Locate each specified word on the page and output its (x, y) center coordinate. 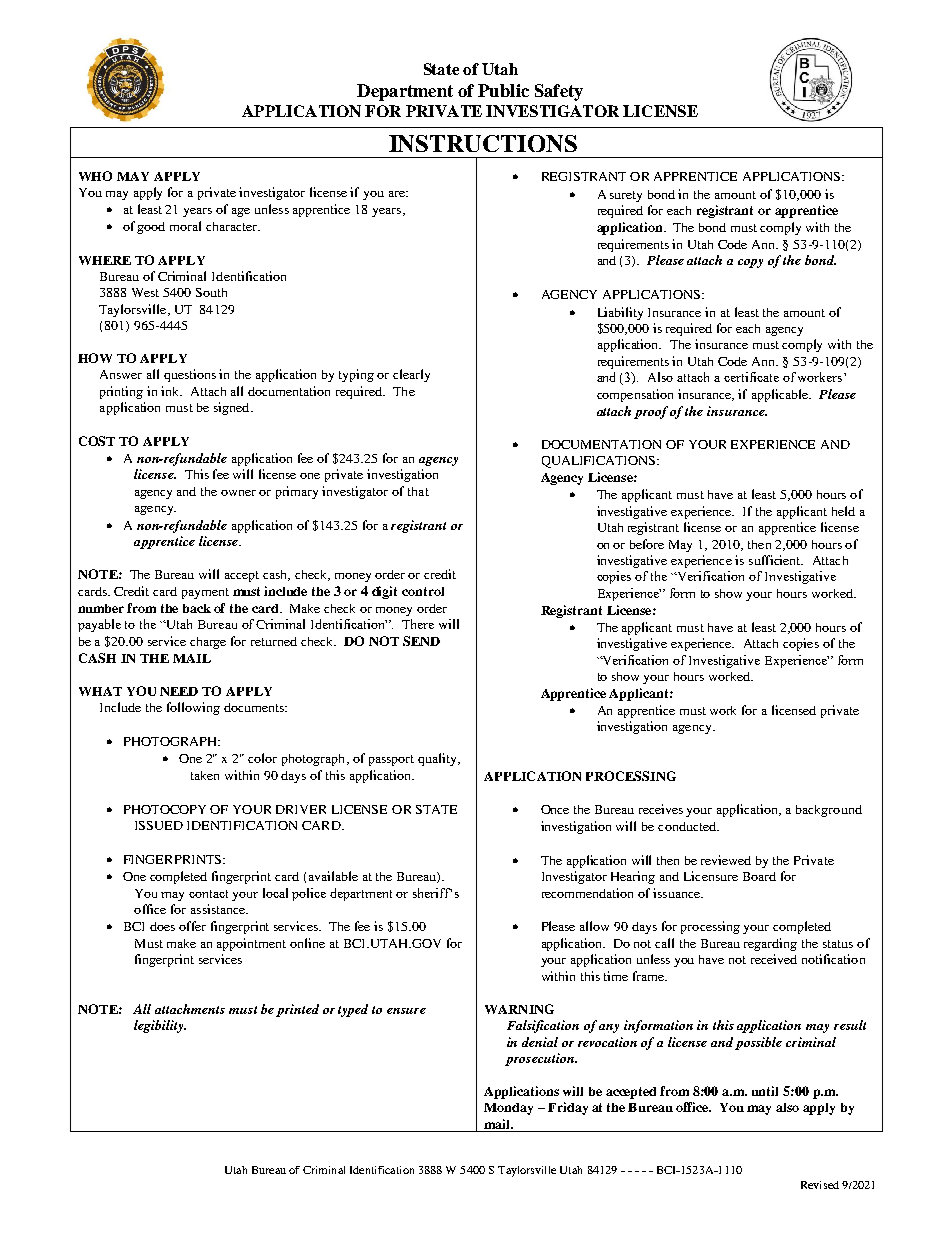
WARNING (519, 1009)
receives (661, 809)
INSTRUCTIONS (483, 143)
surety (626, 196)
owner (238, 493)
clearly (411, 375)
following (193, 708)
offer (192, 926)
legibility (160, 1026)
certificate (751, 377)
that (418, 491)
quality (438, 759)
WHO (95, 176)
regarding (770, 944)
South (211, 292)
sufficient (776, 560)
